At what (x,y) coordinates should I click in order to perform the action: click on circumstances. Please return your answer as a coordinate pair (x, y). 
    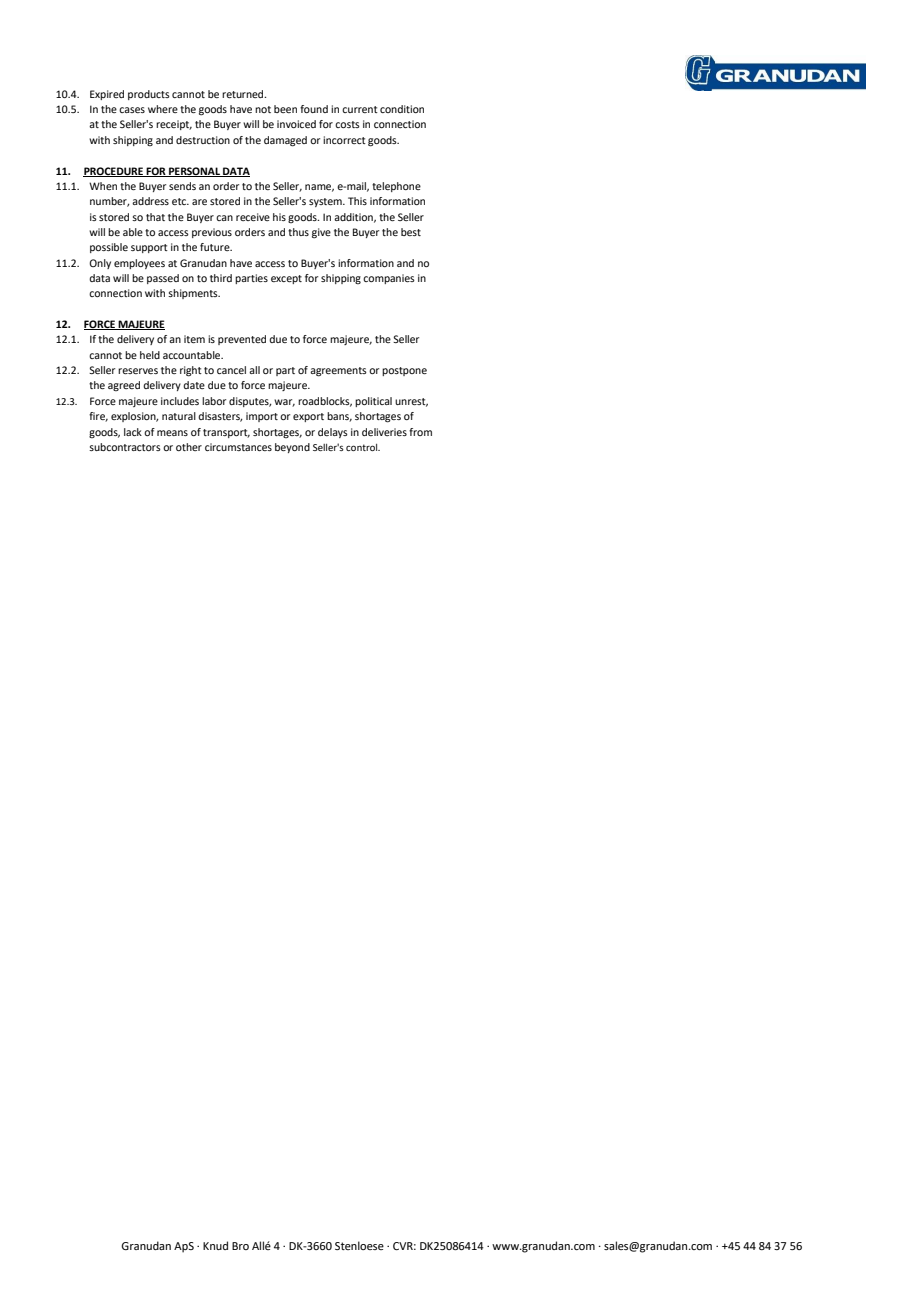
    Looking at the image, I should click on (238, 447).
